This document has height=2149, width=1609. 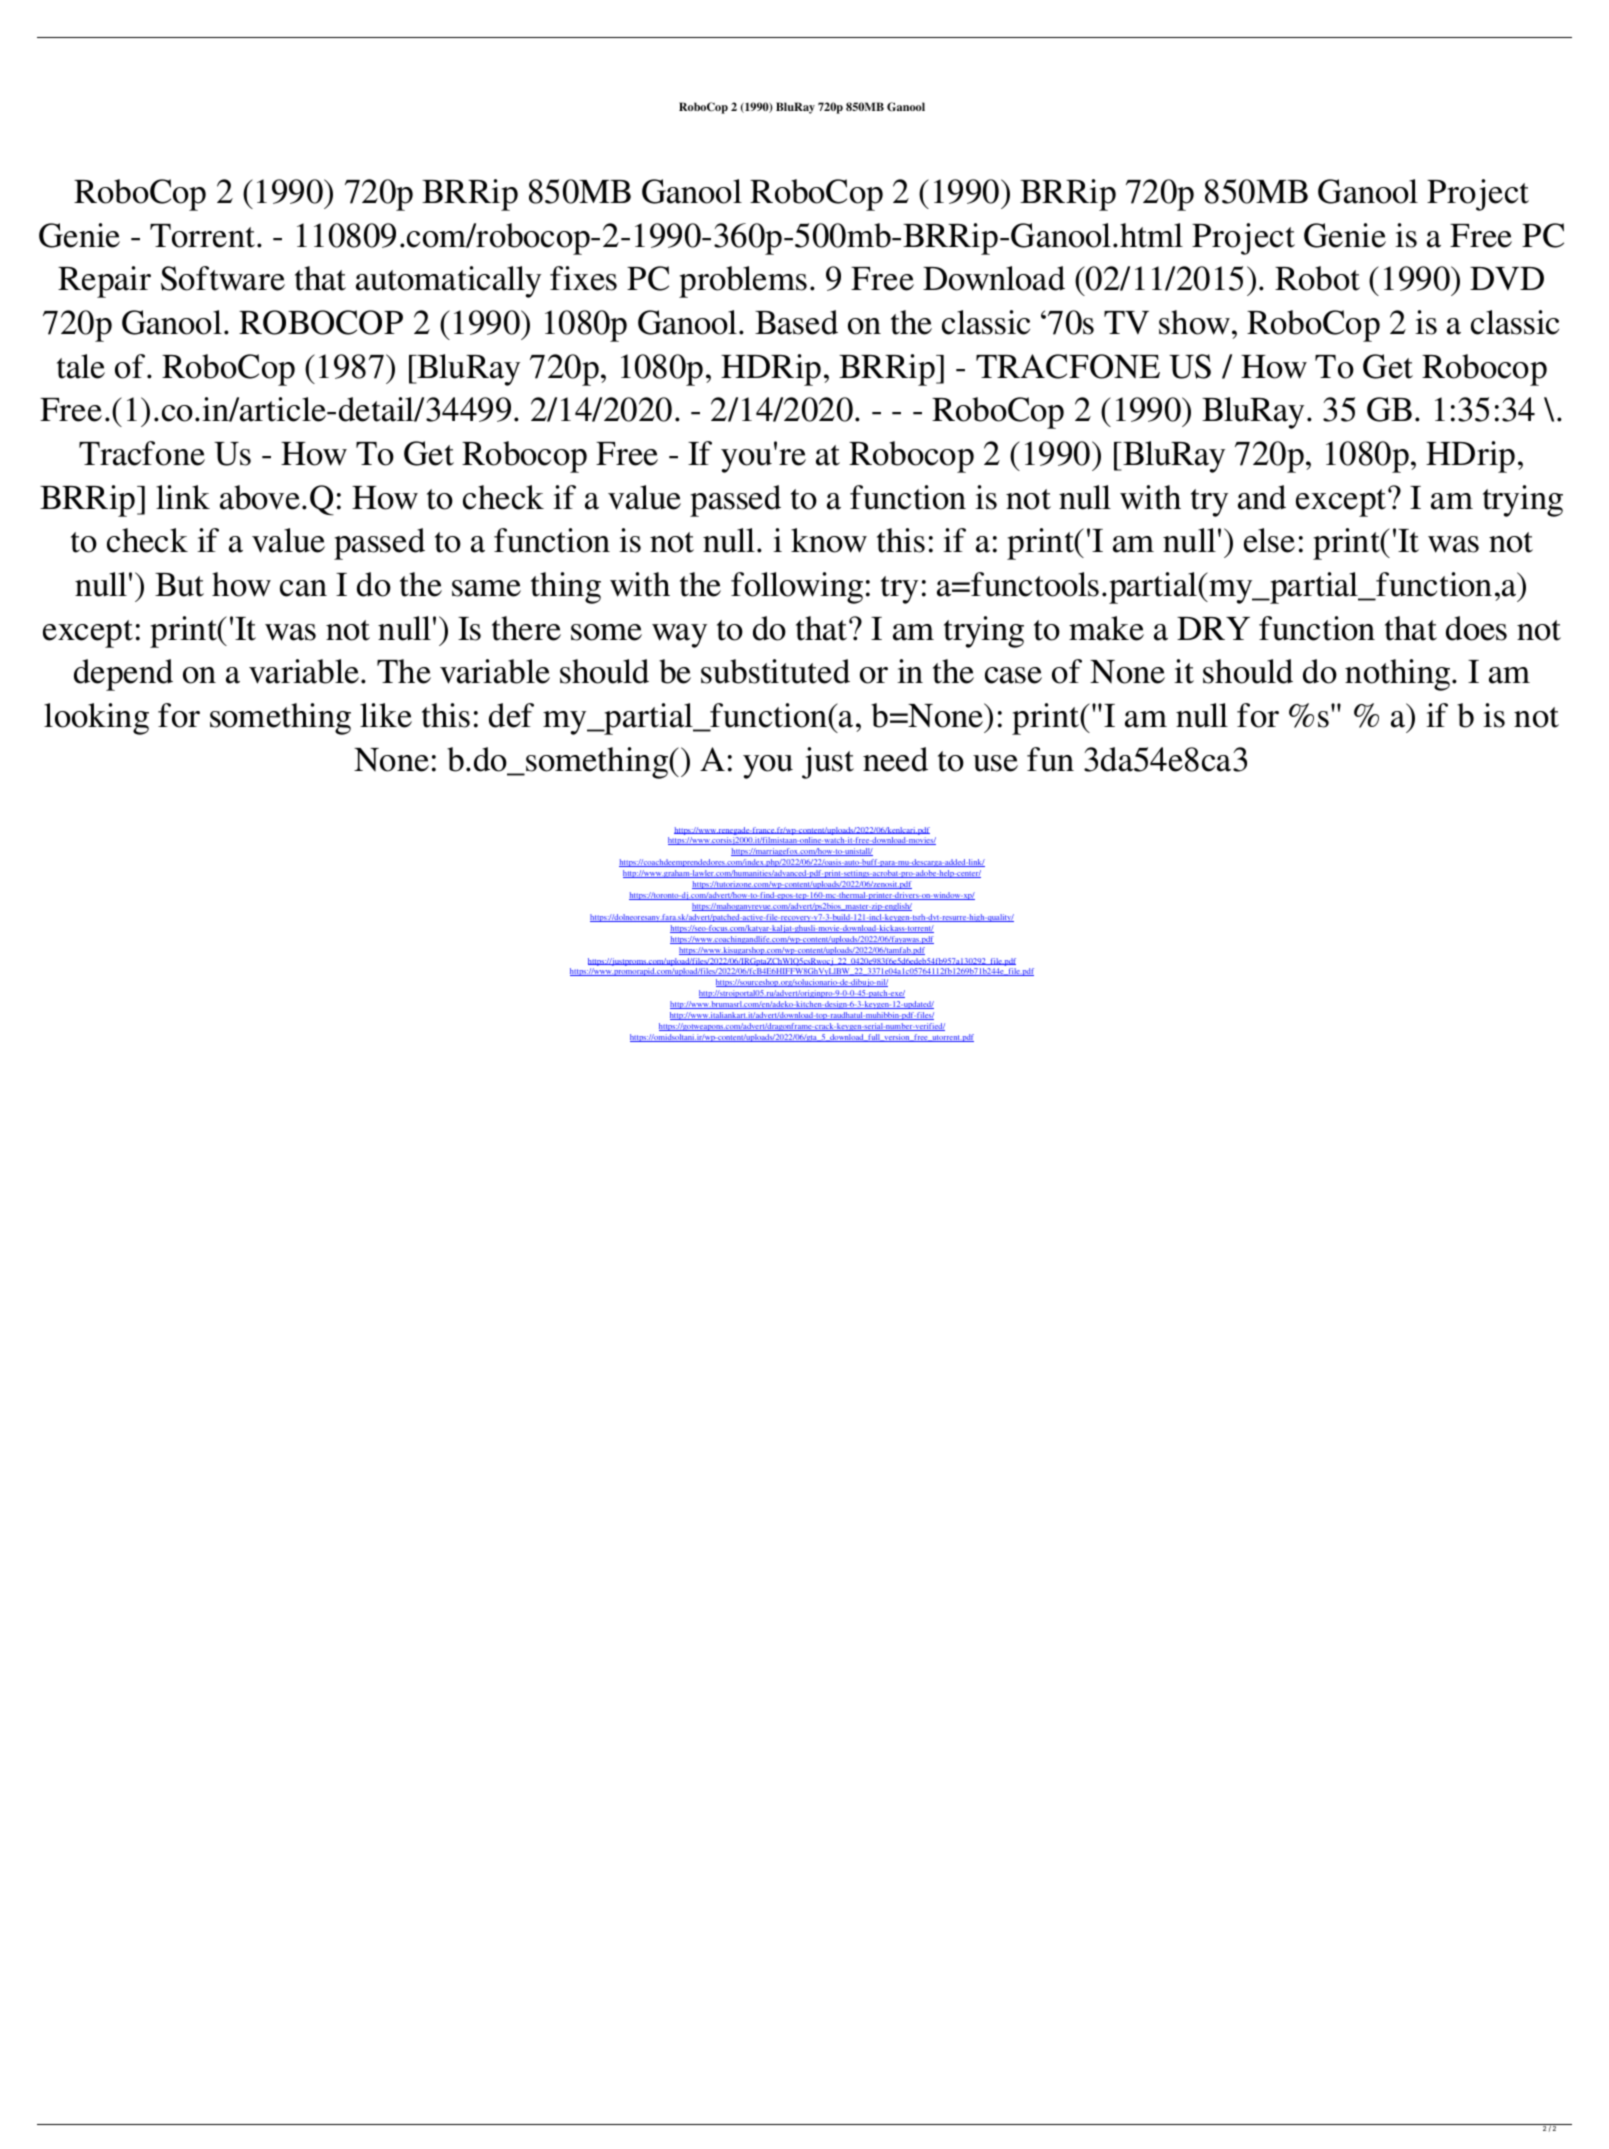 I want to click on looking, so click(x=96, y=719).
